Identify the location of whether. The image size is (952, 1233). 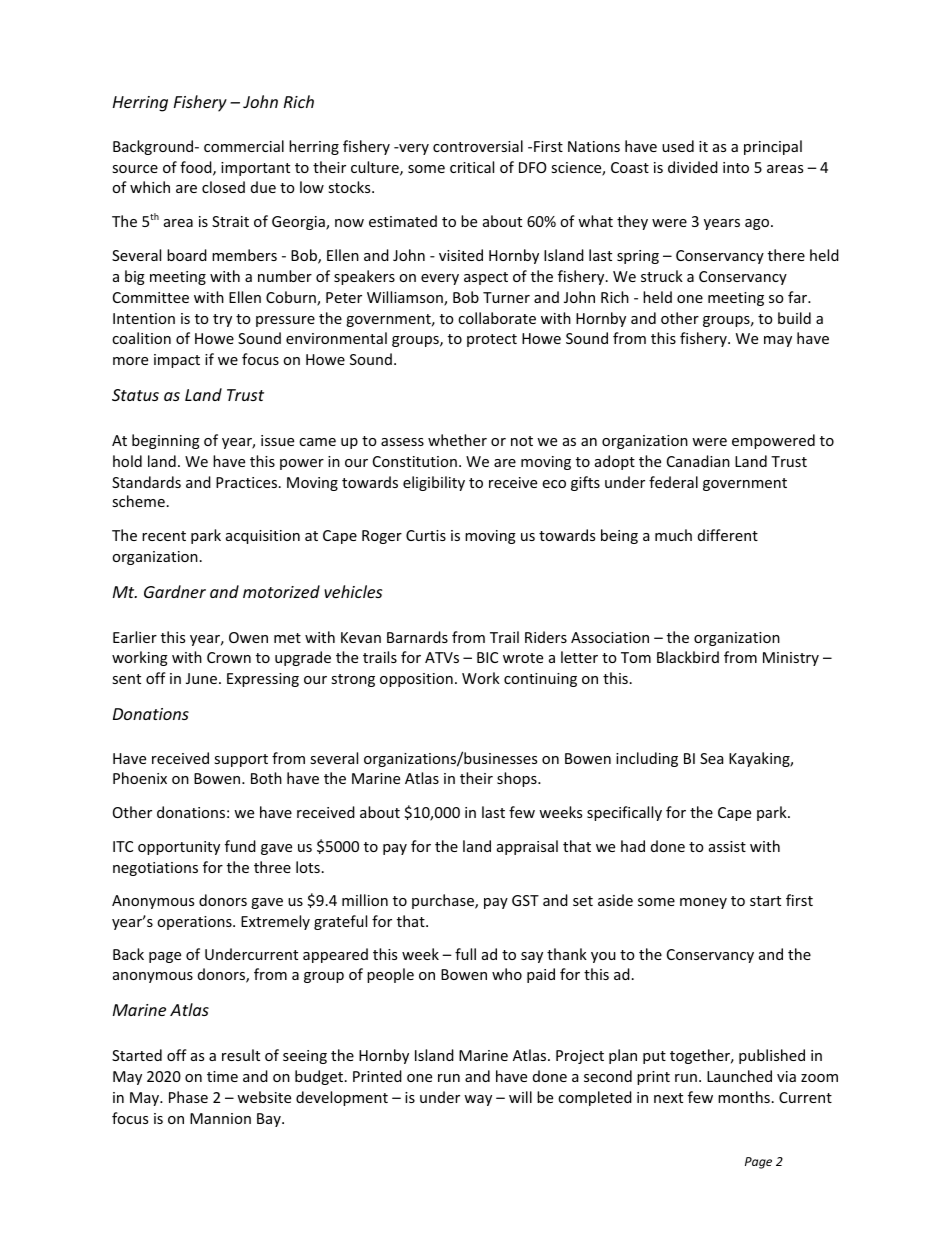
(457, 440).
